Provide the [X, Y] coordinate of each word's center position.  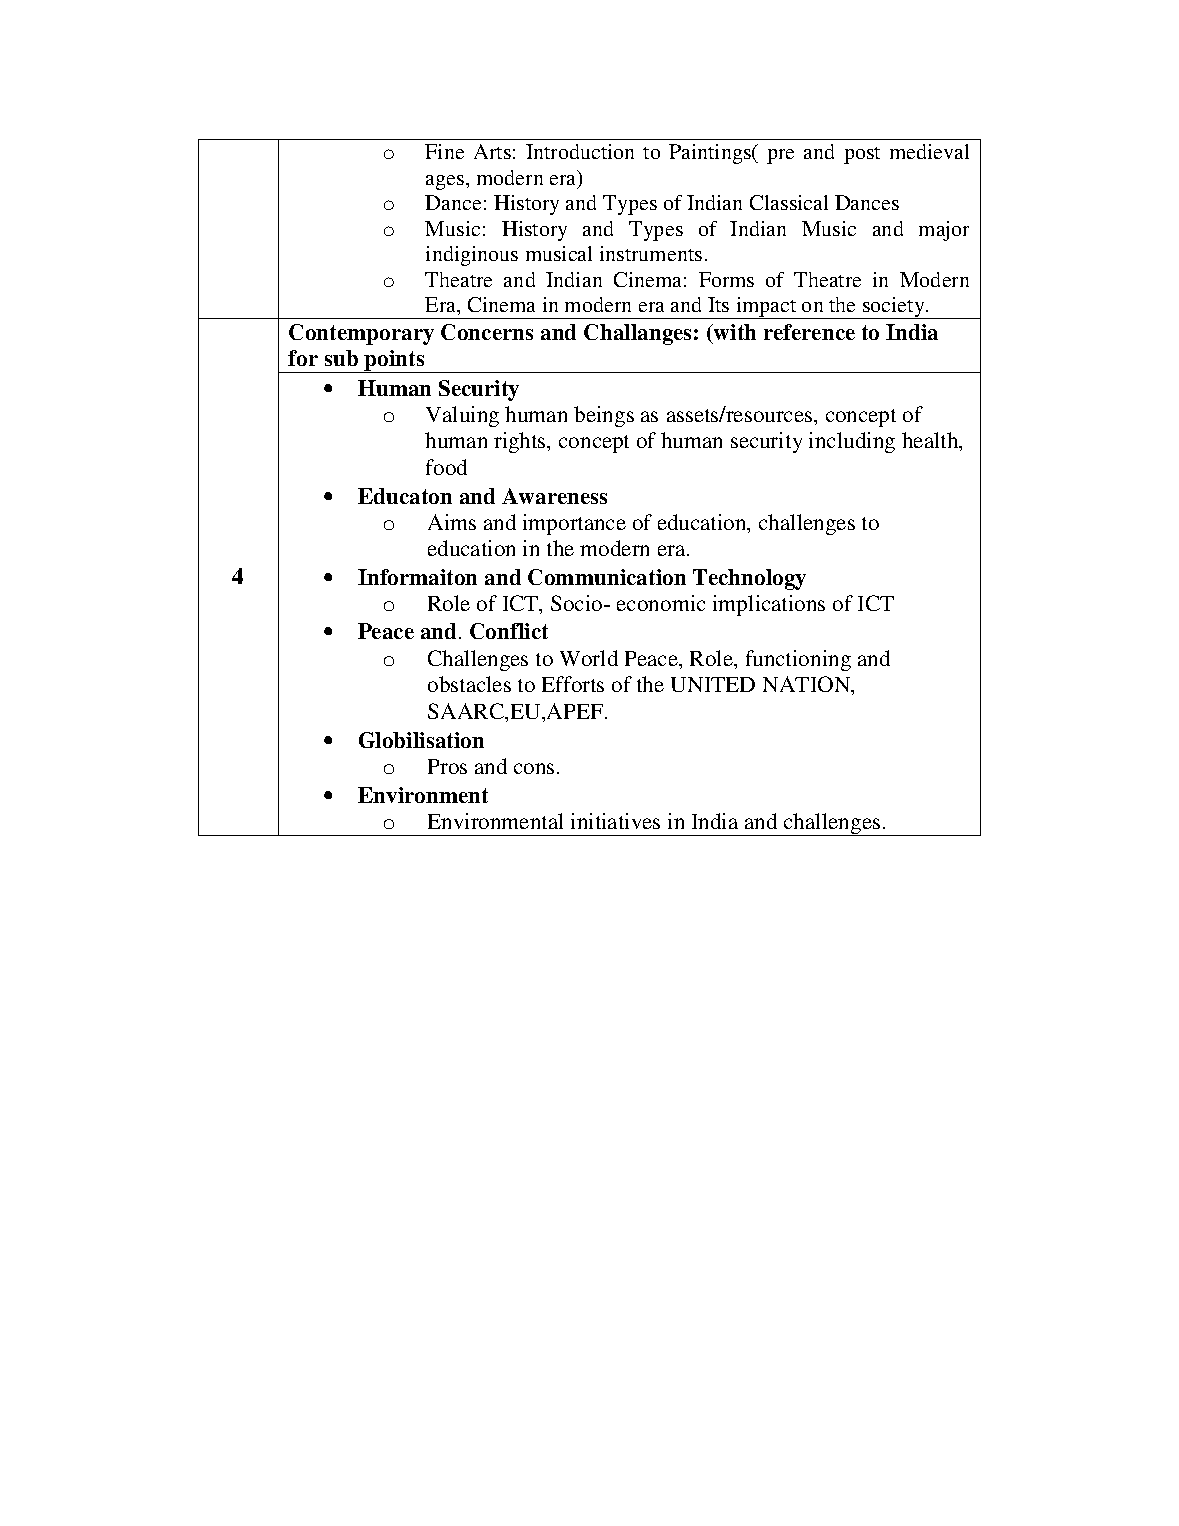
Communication [607, 577]
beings [604, 416]
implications [769, 605]
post [862, 155]
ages [446, 182]
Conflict [509, 631]
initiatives [615, 821]
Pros [447, 766]
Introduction [580, 151]
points [395, 361]
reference [809, 332]
